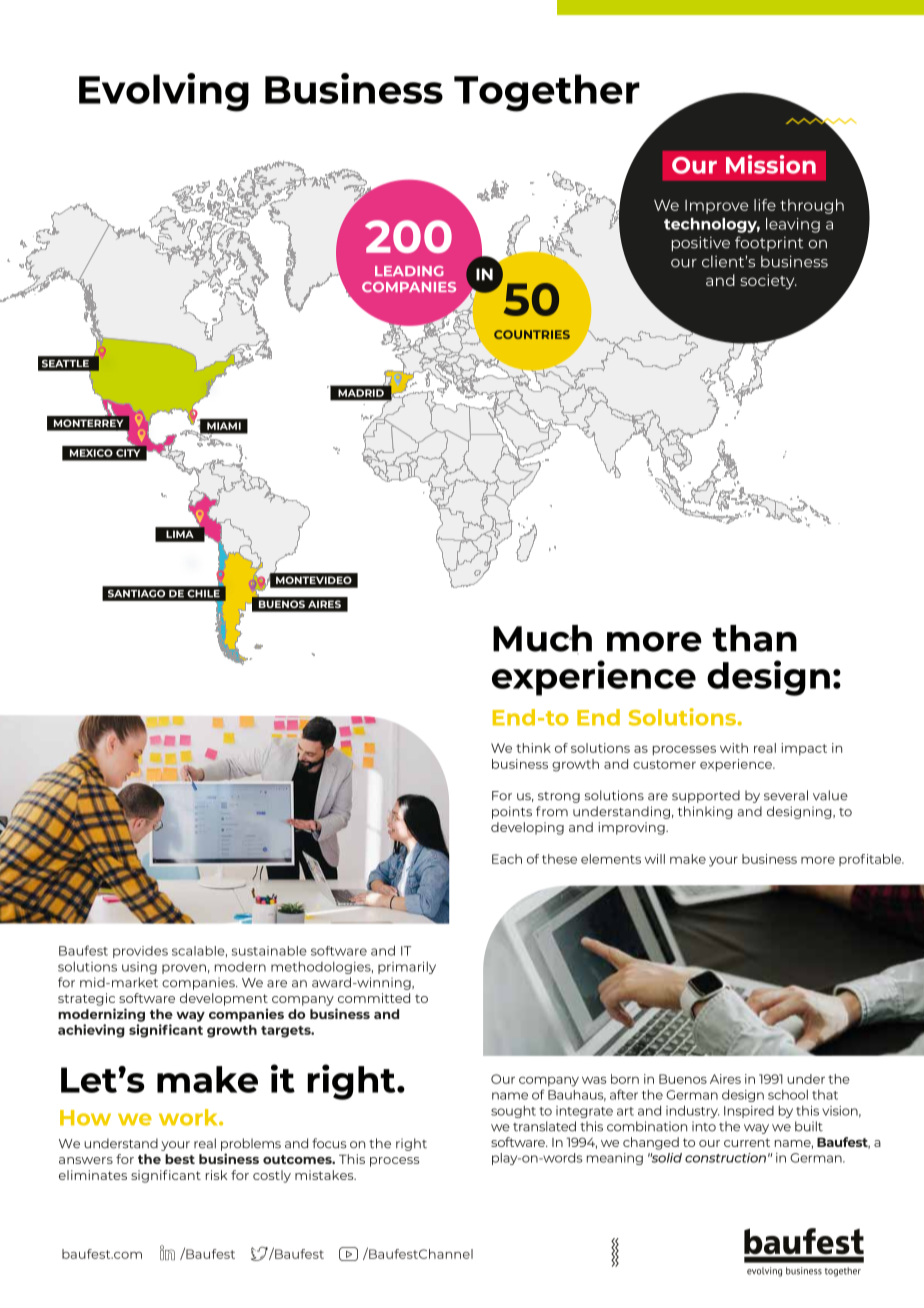 The width and height of the screenshot is (924, 1308). I want to click on supported, so click(706, 796).
